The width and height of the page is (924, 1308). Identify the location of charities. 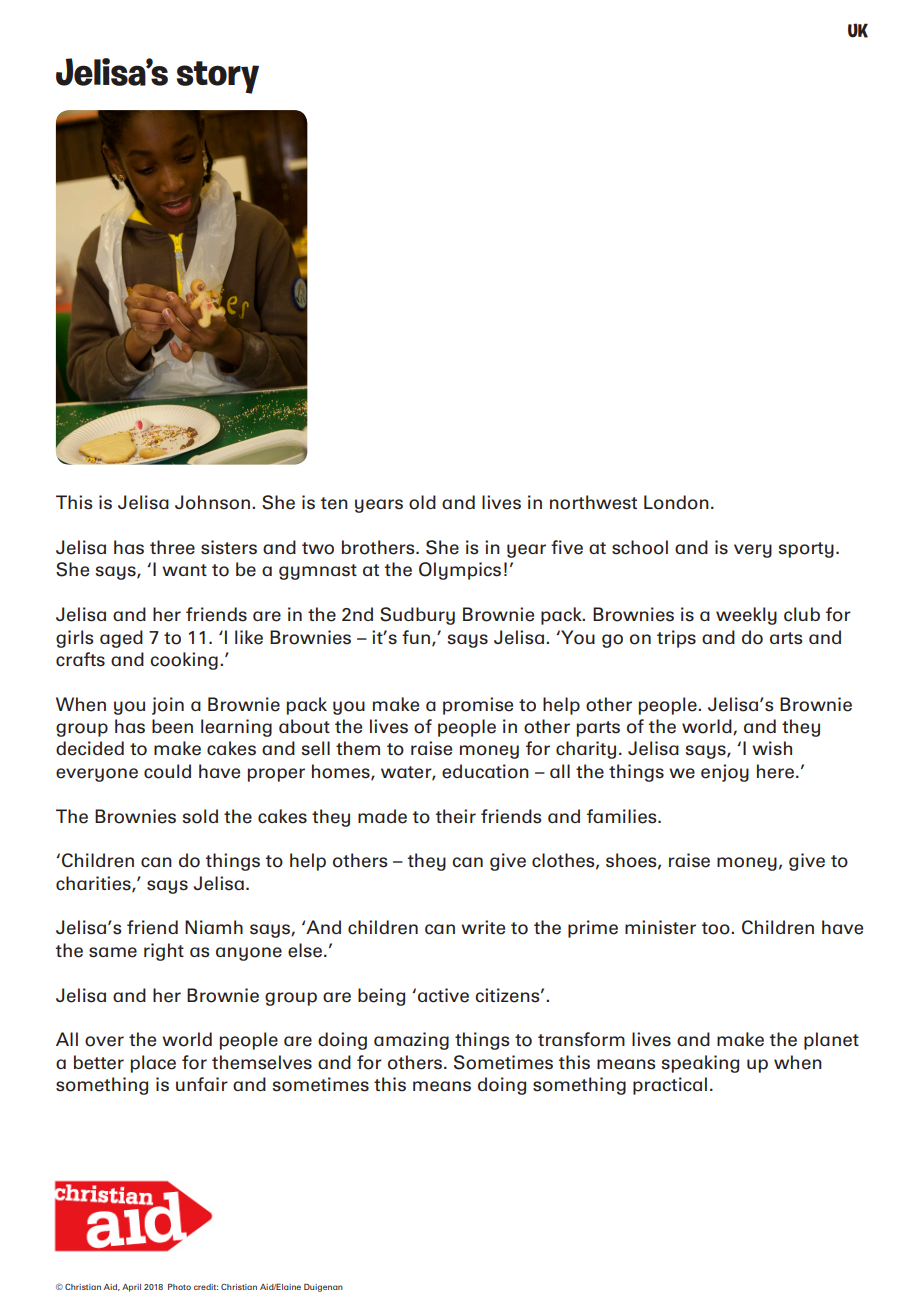
(94, 884).
